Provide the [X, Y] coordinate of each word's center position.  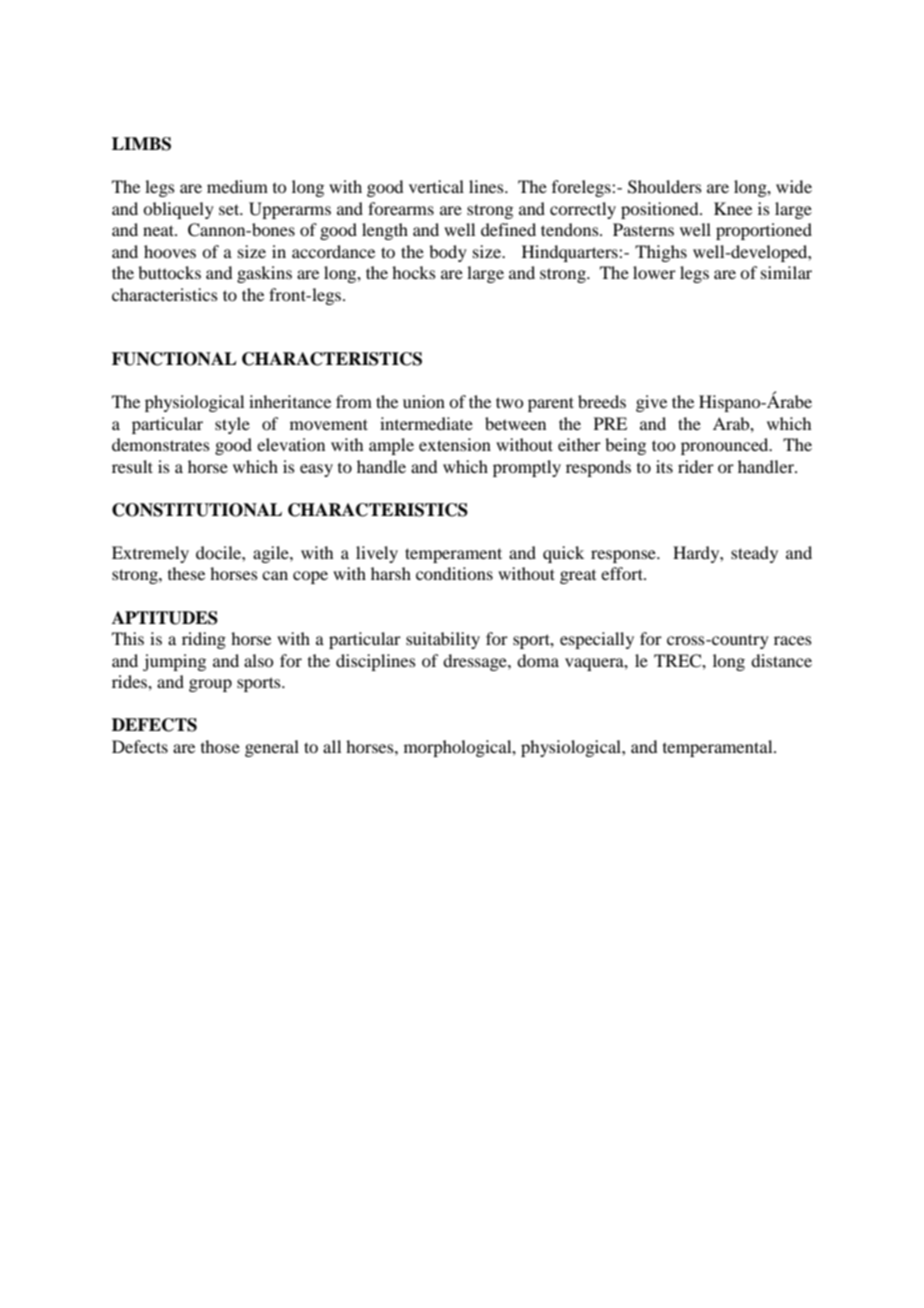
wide [794, 186]
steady [754, 554]
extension [455, 444]
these [186, 573]
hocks [414, 272]
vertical [436, 186]
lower [654, 272]
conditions [454, 573]
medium [237, 186]
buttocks [169, 272]
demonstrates [161, 444]
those [220, 746]
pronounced [726, 446]
